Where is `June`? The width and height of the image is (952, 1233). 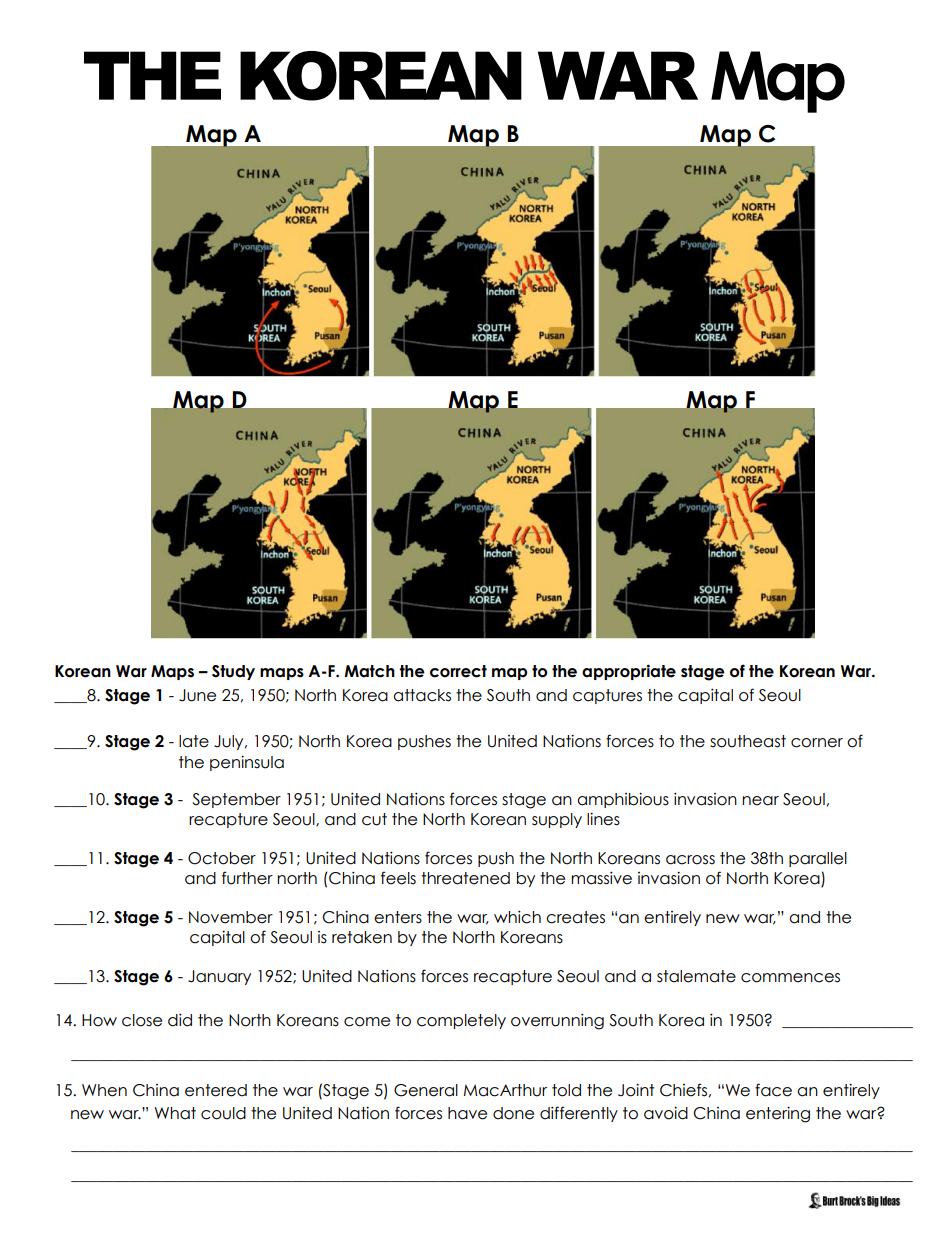
June is located at coordinates (197, 695).
